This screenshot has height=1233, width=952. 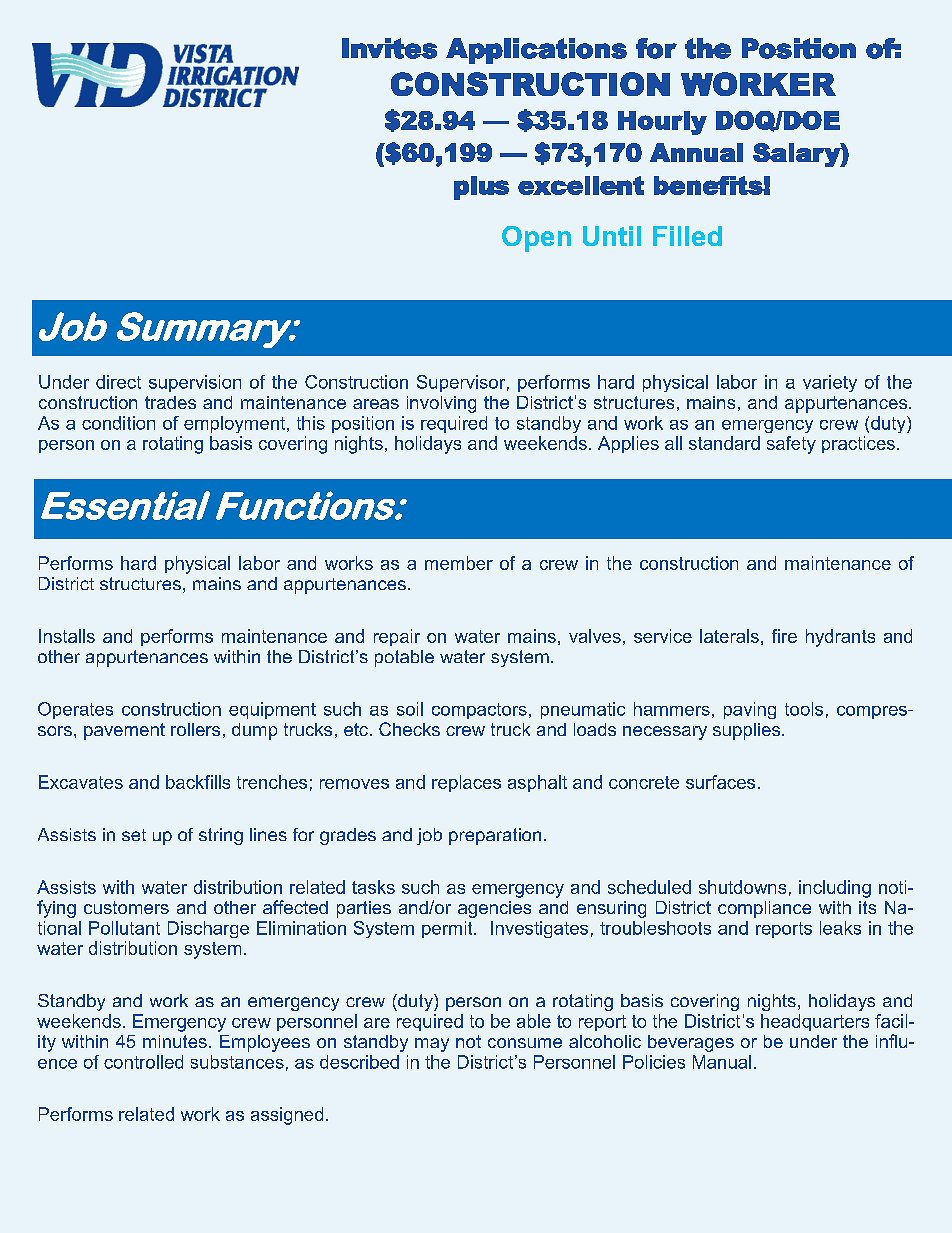 I want to click on may, so click(x=432, y=1045).
